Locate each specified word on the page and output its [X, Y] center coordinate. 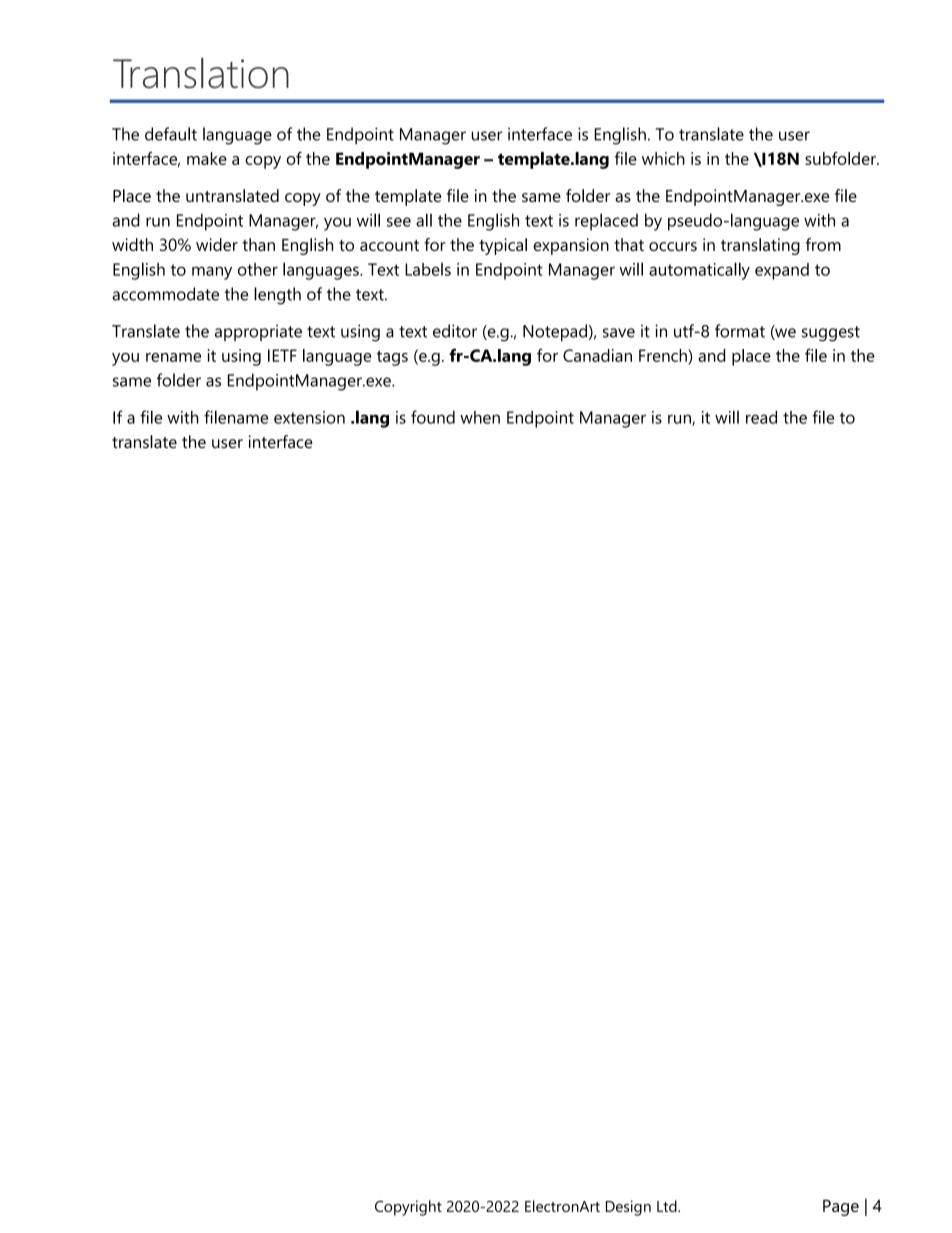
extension [309, 417]
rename [173, 357]
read [761, 417]
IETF [282, 355]
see [399, 222]
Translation [201, 73]
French [664, 355]
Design [628, 1208]
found [433, 417]
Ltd [668, 1206]
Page [841, 1208]
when [480, 417]
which [663, 158]
